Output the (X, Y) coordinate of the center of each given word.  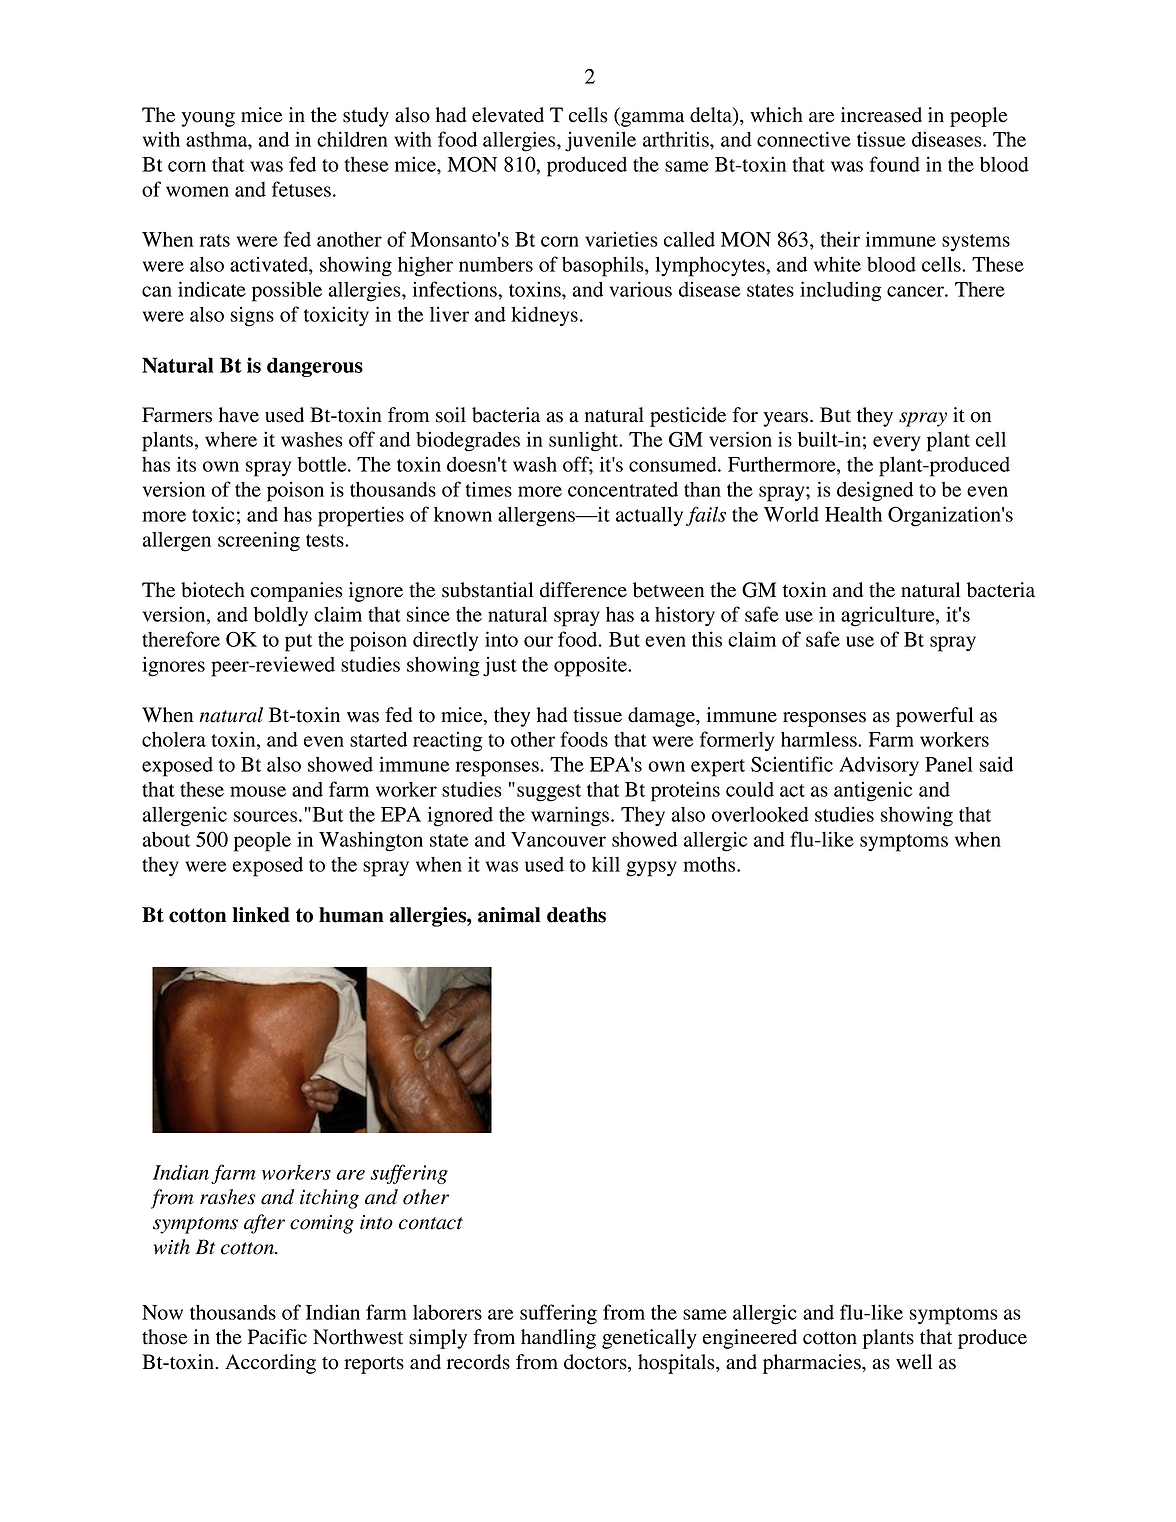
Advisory (879, 766)
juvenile (600, 141)
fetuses (301, 189)
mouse (258, 791)
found (894, 164)
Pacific (277, 1337)
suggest (549, 793)
